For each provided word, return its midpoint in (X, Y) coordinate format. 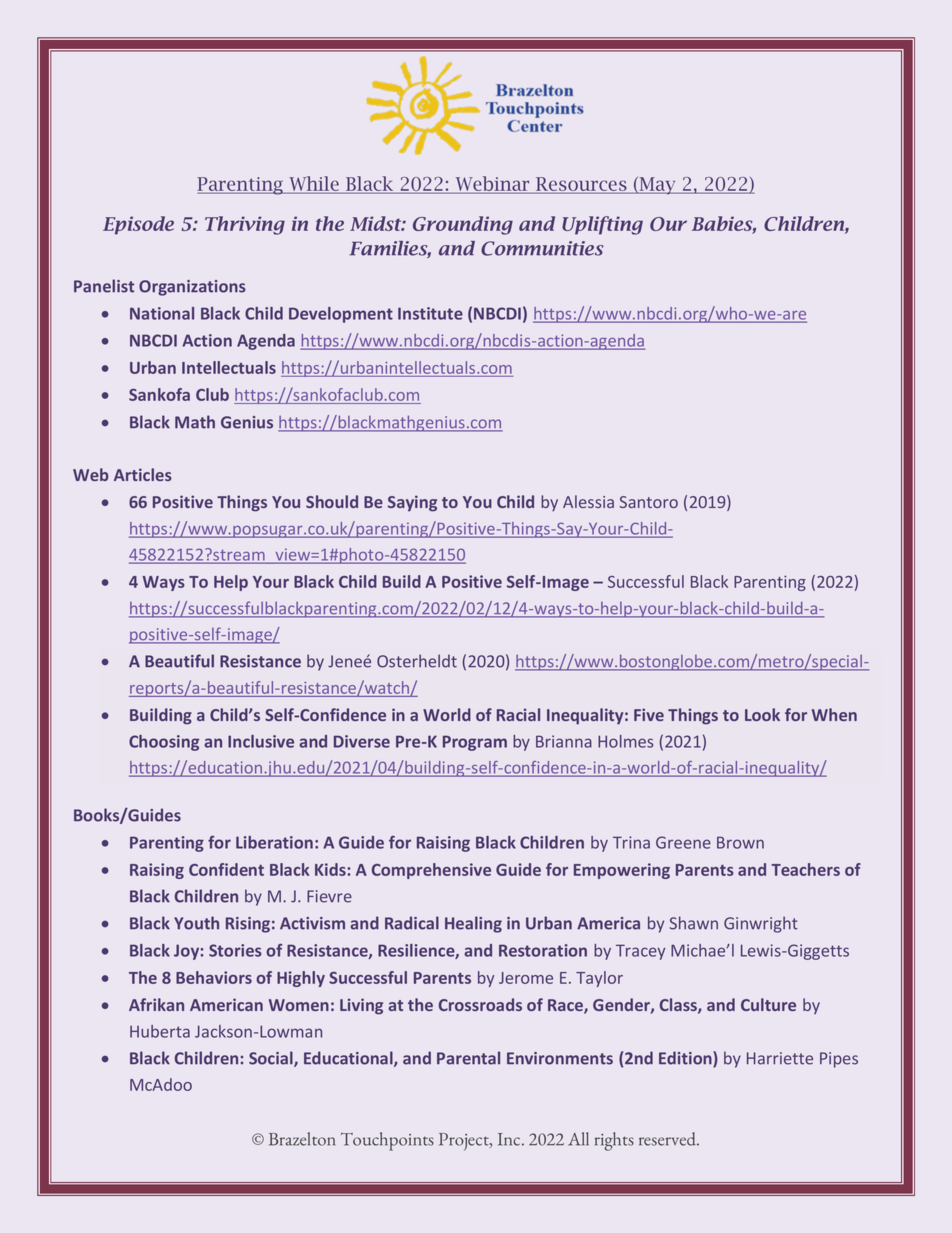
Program (475, 743)
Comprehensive (431, 871)
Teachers (805, 869)
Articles (143, 474)
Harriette (780, 1058)
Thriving (245, 225)
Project (465, 1142)
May (657, 186)
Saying (412, 503)
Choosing (164, 743)
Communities (542, 248)
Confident (226, 869)
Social (272, 1059)
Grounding (463, 225)
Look (762, 714)
